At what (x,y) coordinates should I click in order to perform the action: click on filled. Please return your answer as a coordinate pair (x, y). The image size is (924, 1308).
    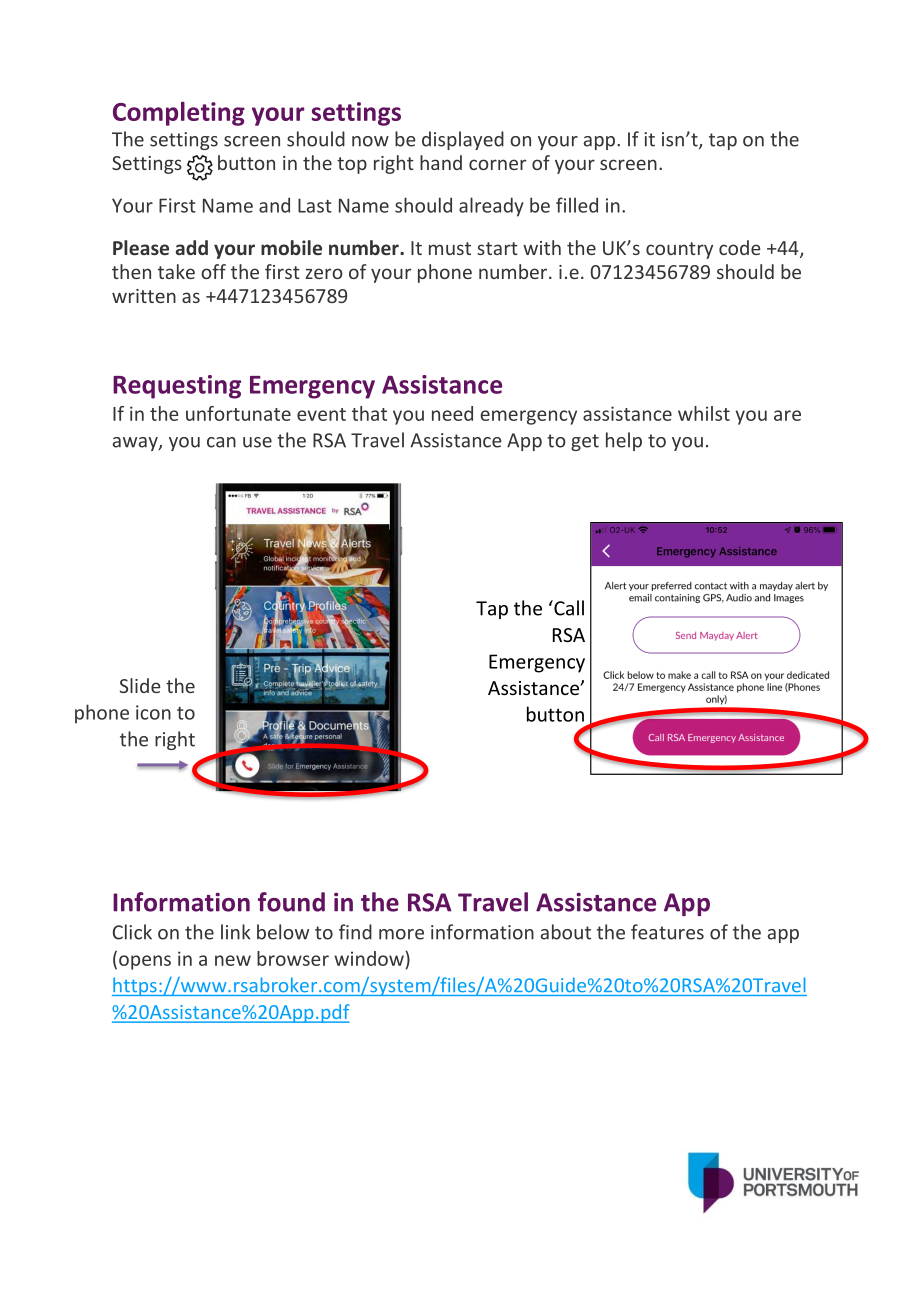
    Looking at the image, I should click on (577, 205).
